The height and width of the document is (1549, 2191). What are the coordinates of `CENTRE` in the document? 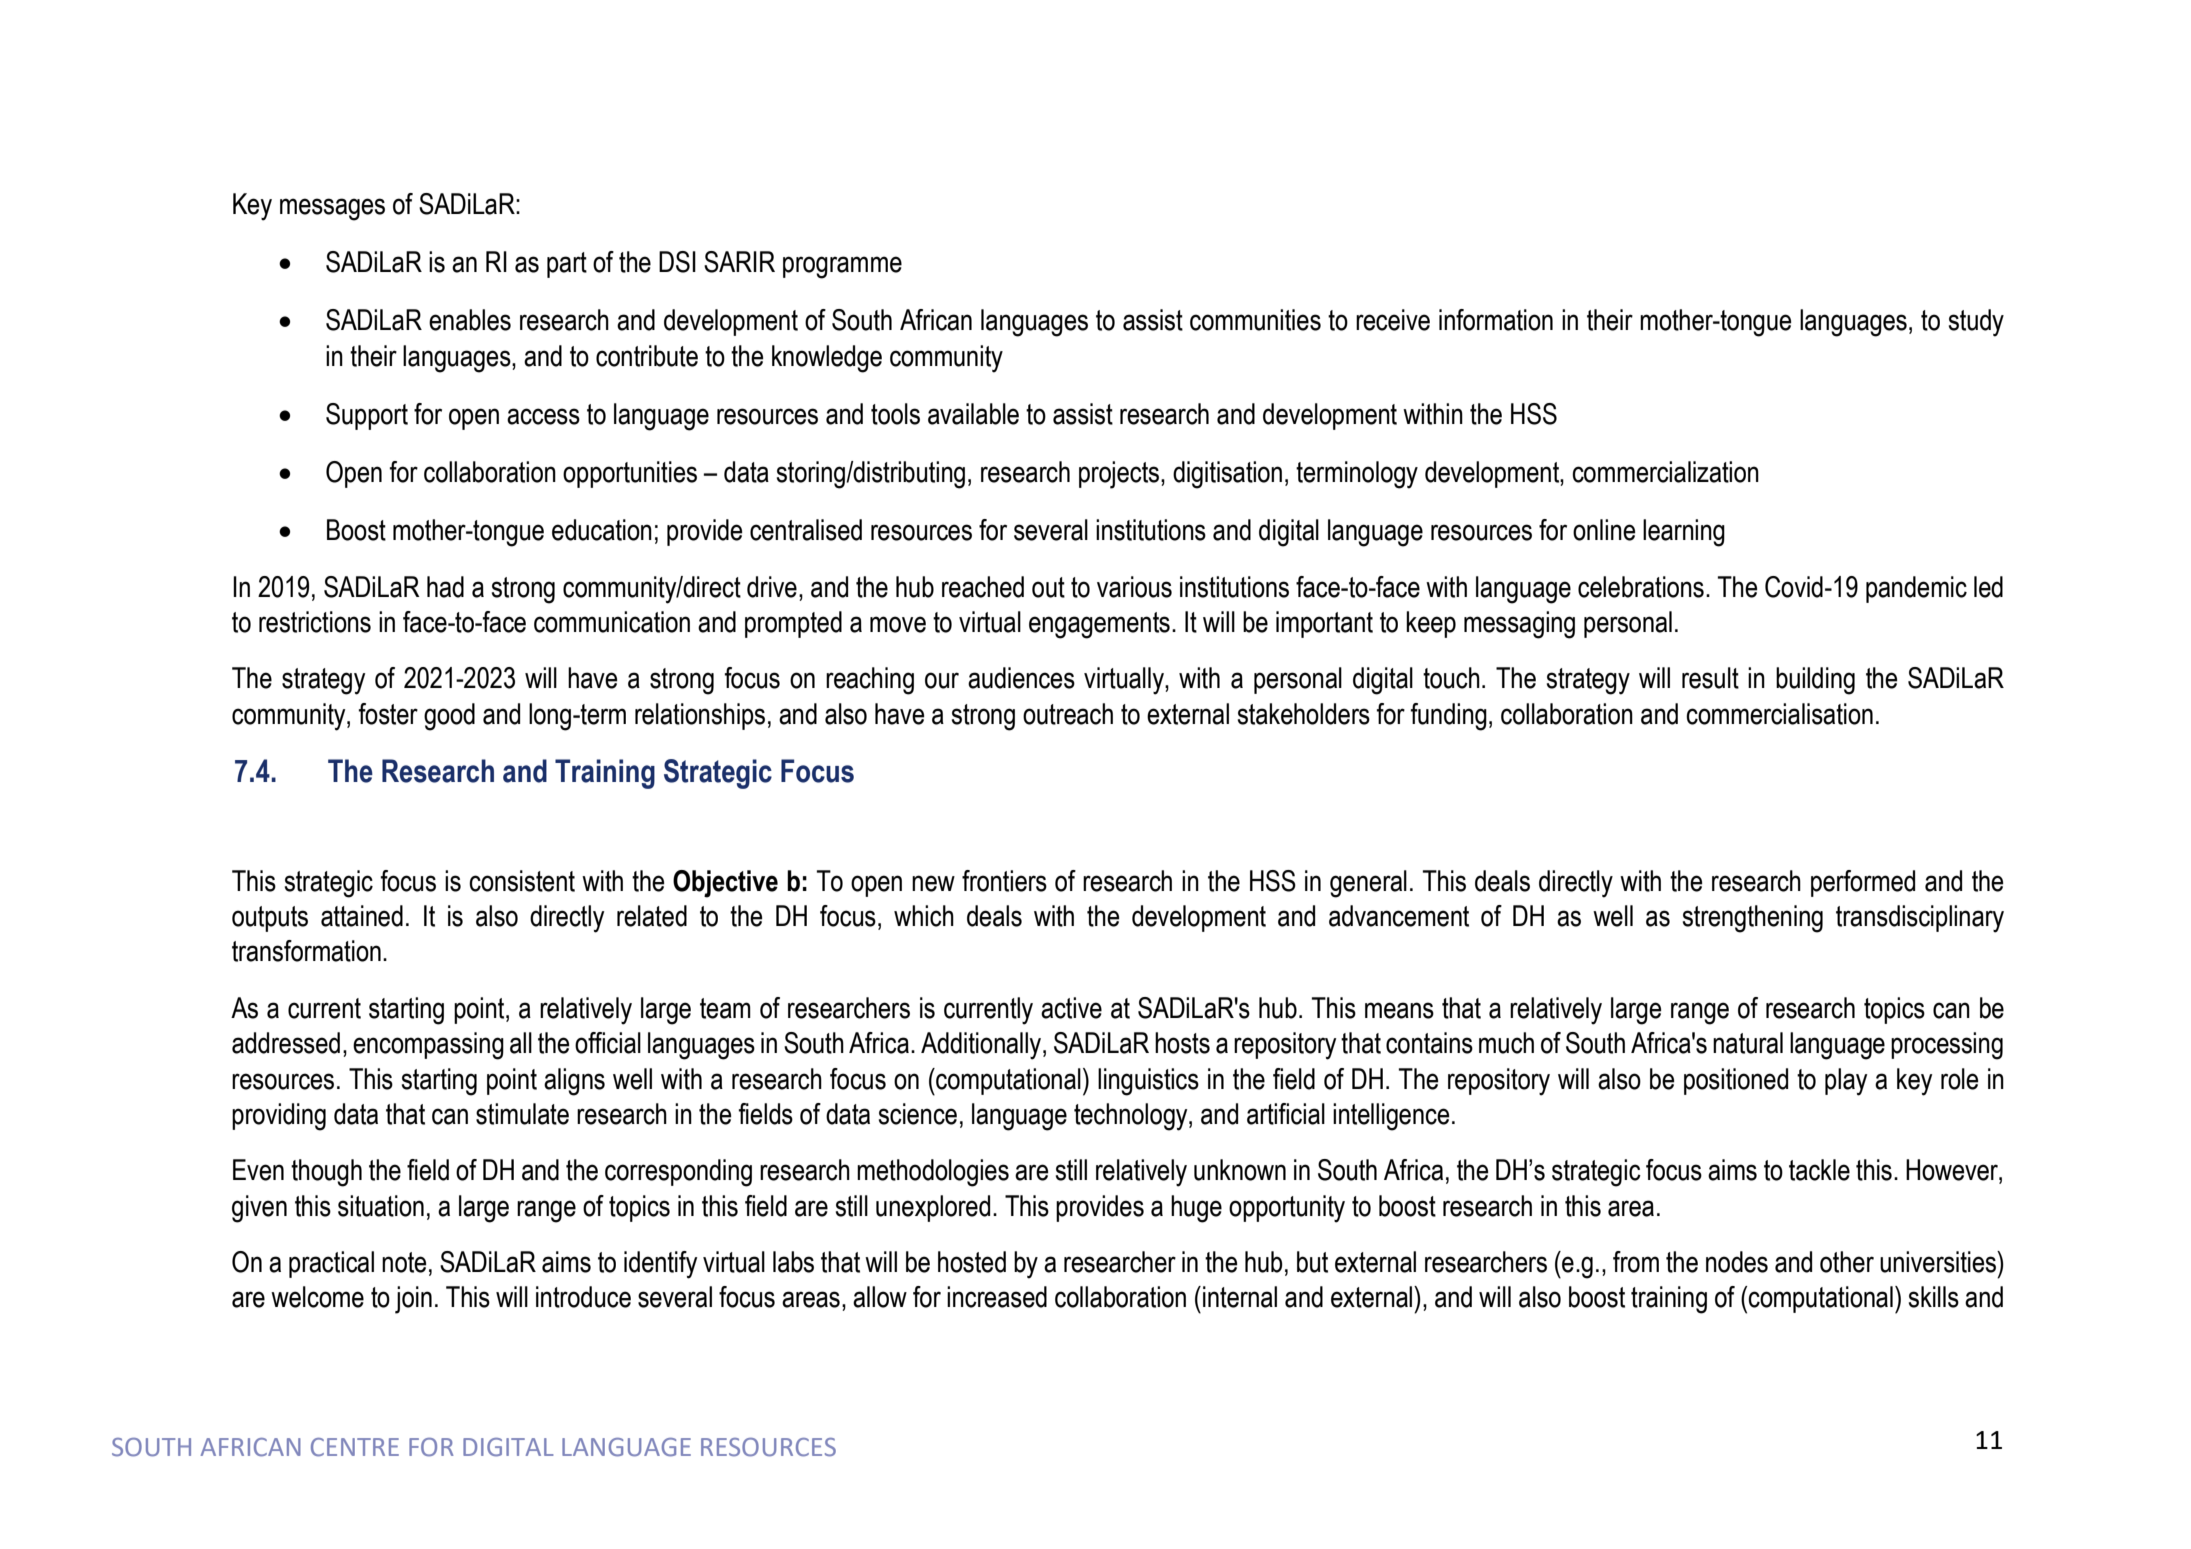 It's located at (355, 1447).
